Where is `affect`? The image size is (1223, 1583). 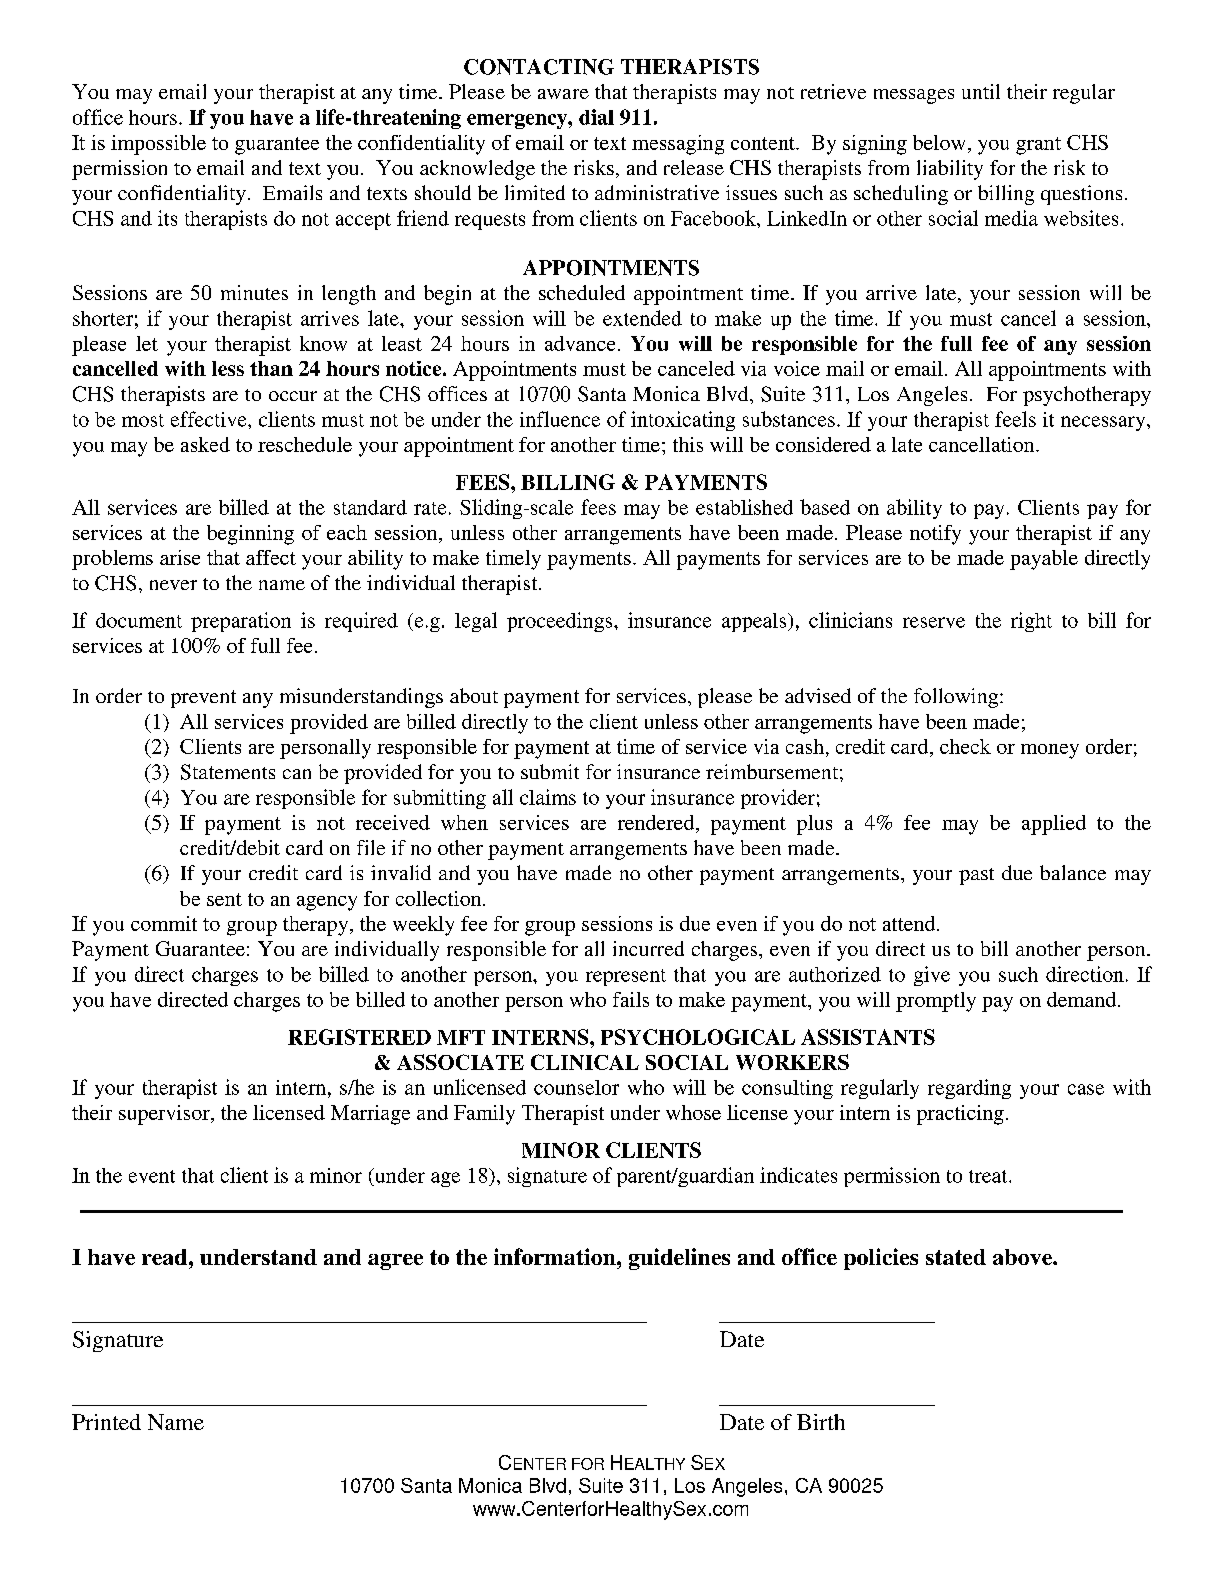
affect is located at coordinates (271, 557).
